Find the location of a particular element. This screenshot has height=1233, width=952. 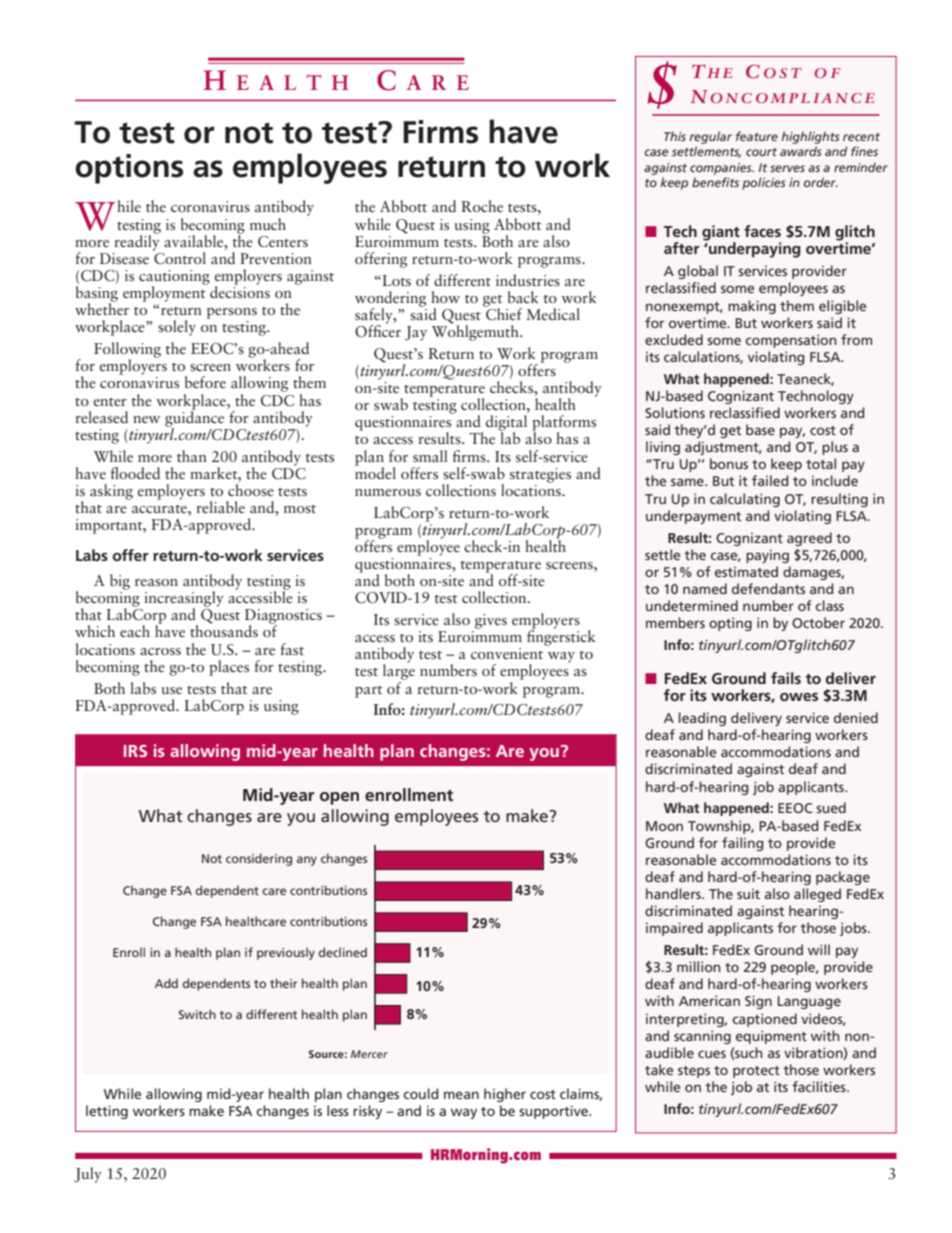

serves is located at coordinates (787, 168).
